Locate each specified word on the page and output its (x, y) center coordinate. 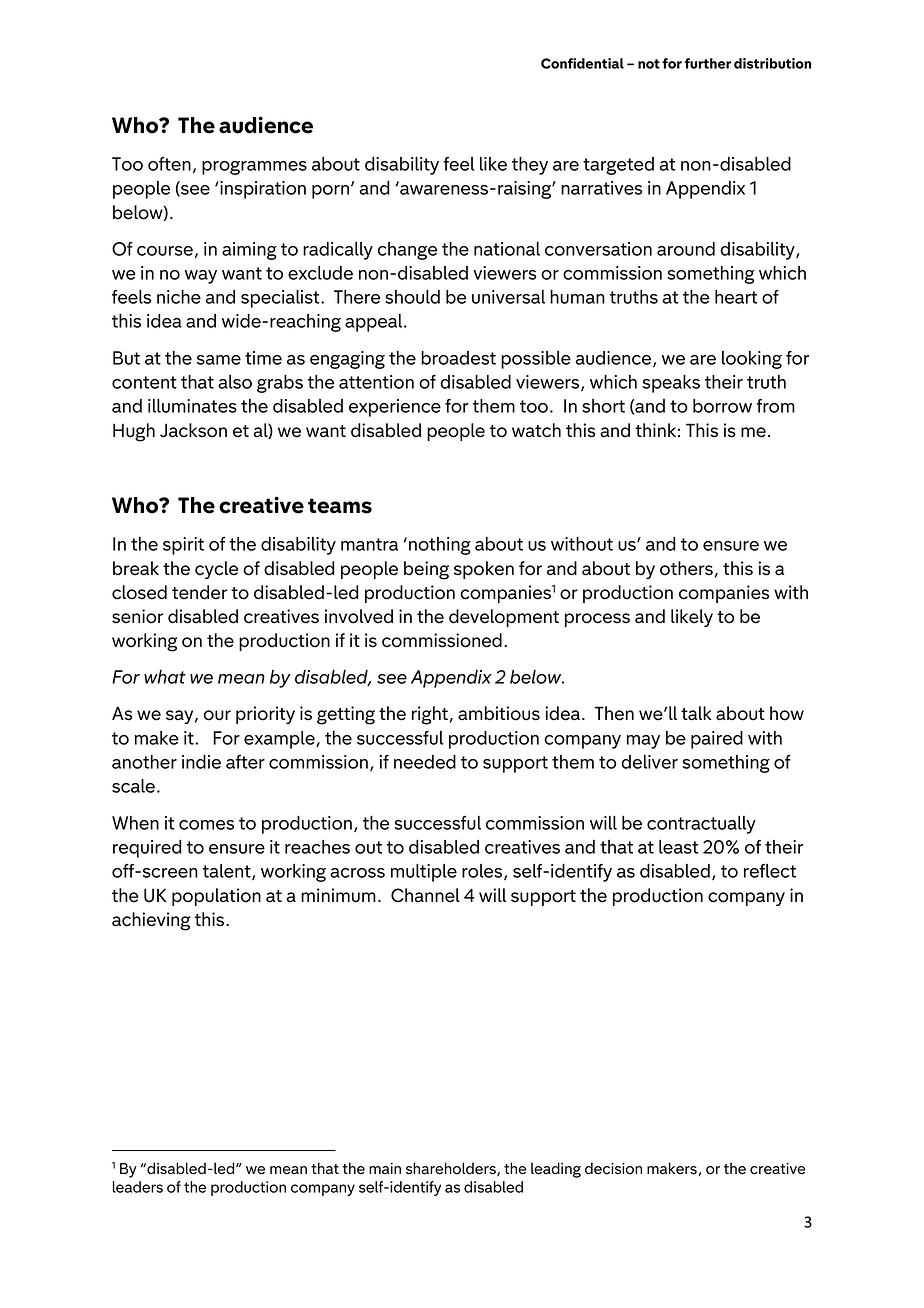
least (678, 847)
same (219, 360)
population (216, 897)
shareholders (452, 1169)
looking (752, 360)
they (530, 166)
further (707, 63)
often (169, 164)
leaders (138, 1187)
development (504, 618)
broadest (458, 358)
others (686, 568)
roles (483, 872)
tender (199, 592)
